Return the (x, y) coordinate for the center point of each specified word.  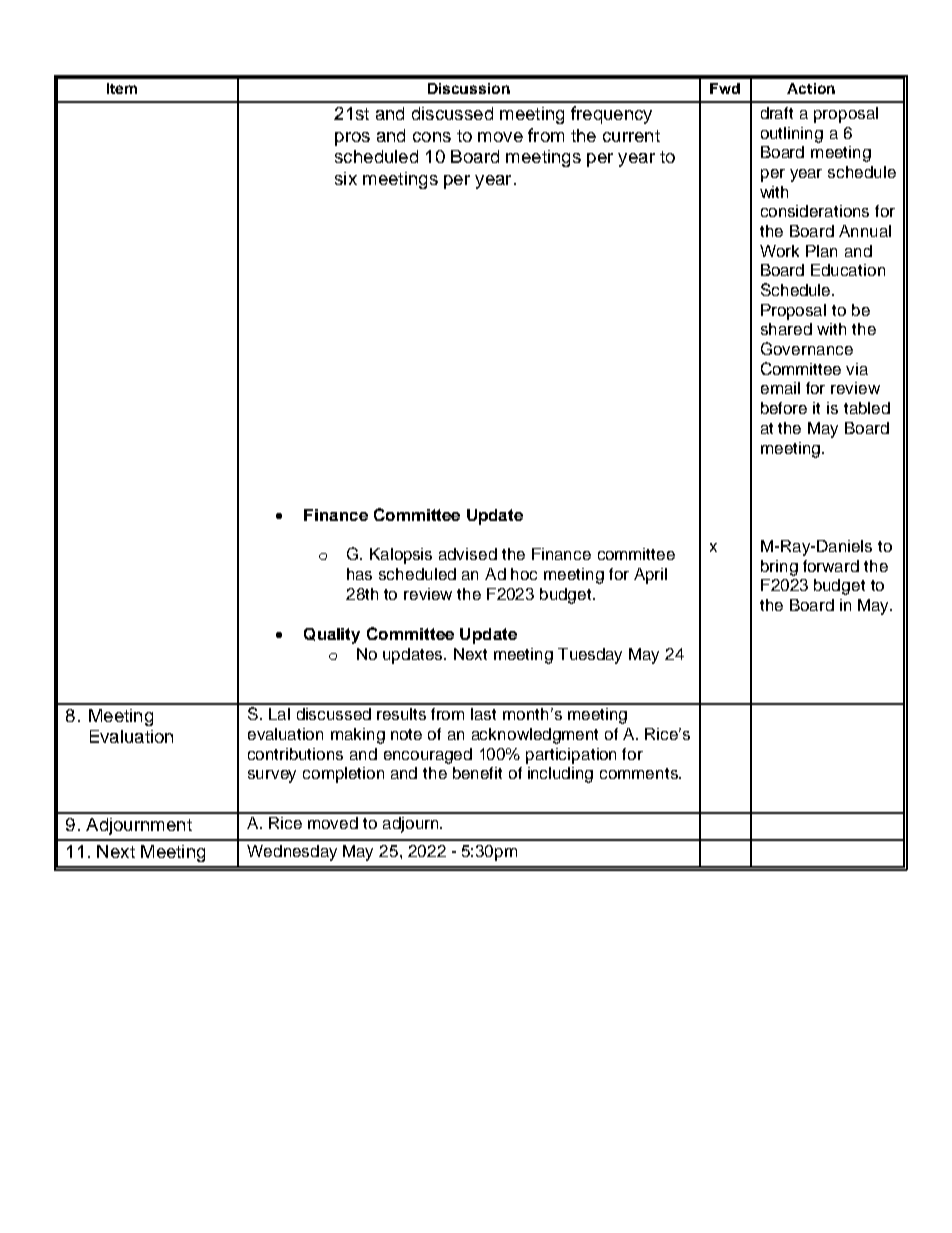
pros (352, 139)
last (483, 714)
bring (779, 568)
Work (779, 251)
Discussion (469, 88)
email (780, 388)
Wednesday (292, 853)
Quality (332, 636)
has (359, 574)
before (784, 408)
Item (122, 88)
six (346, 178)
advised (468, 554)
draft (777, 113)
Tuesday (590, 656)
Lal (279, 714)
